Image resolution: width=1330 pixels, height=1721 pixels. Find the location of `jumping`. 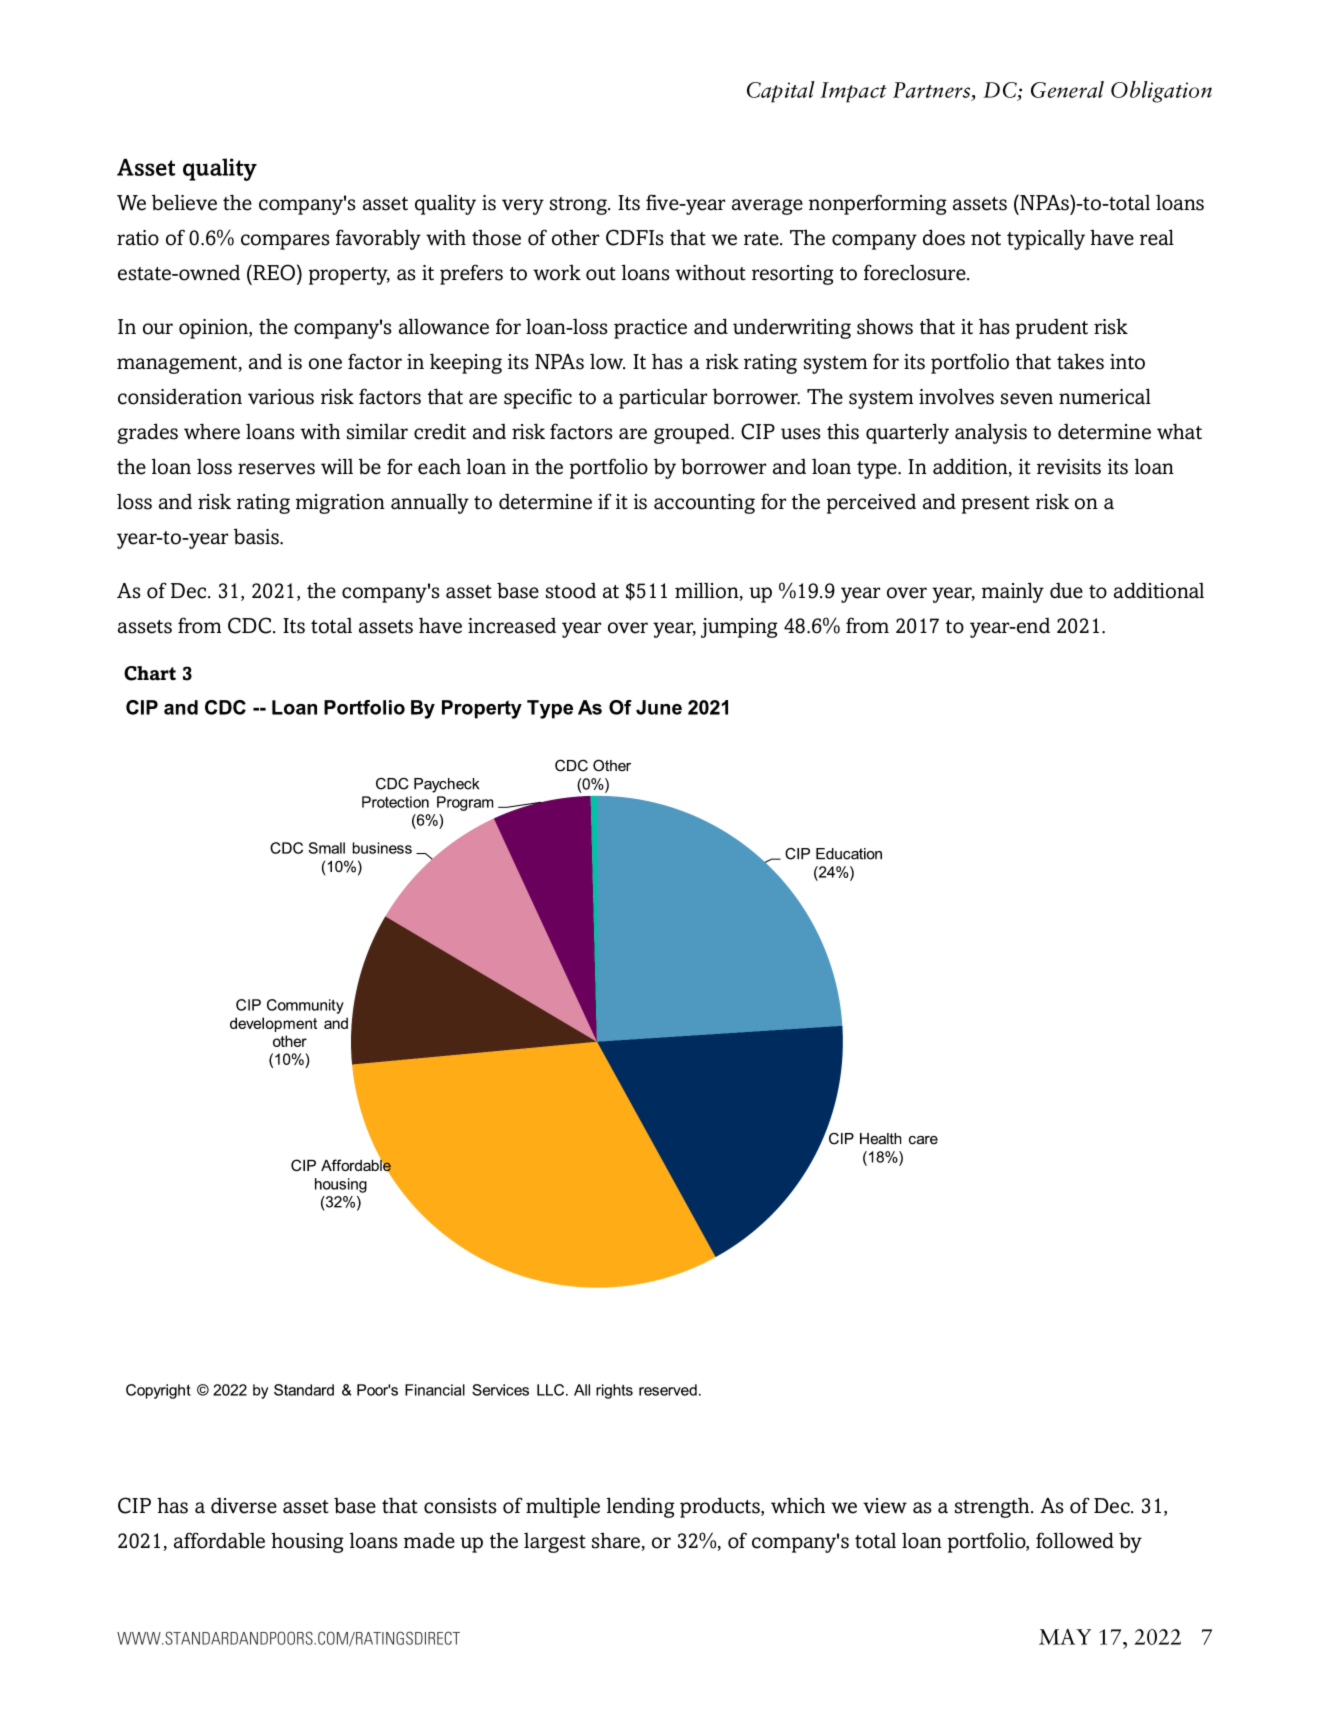

jumping is located at coordinates (739, 628).
